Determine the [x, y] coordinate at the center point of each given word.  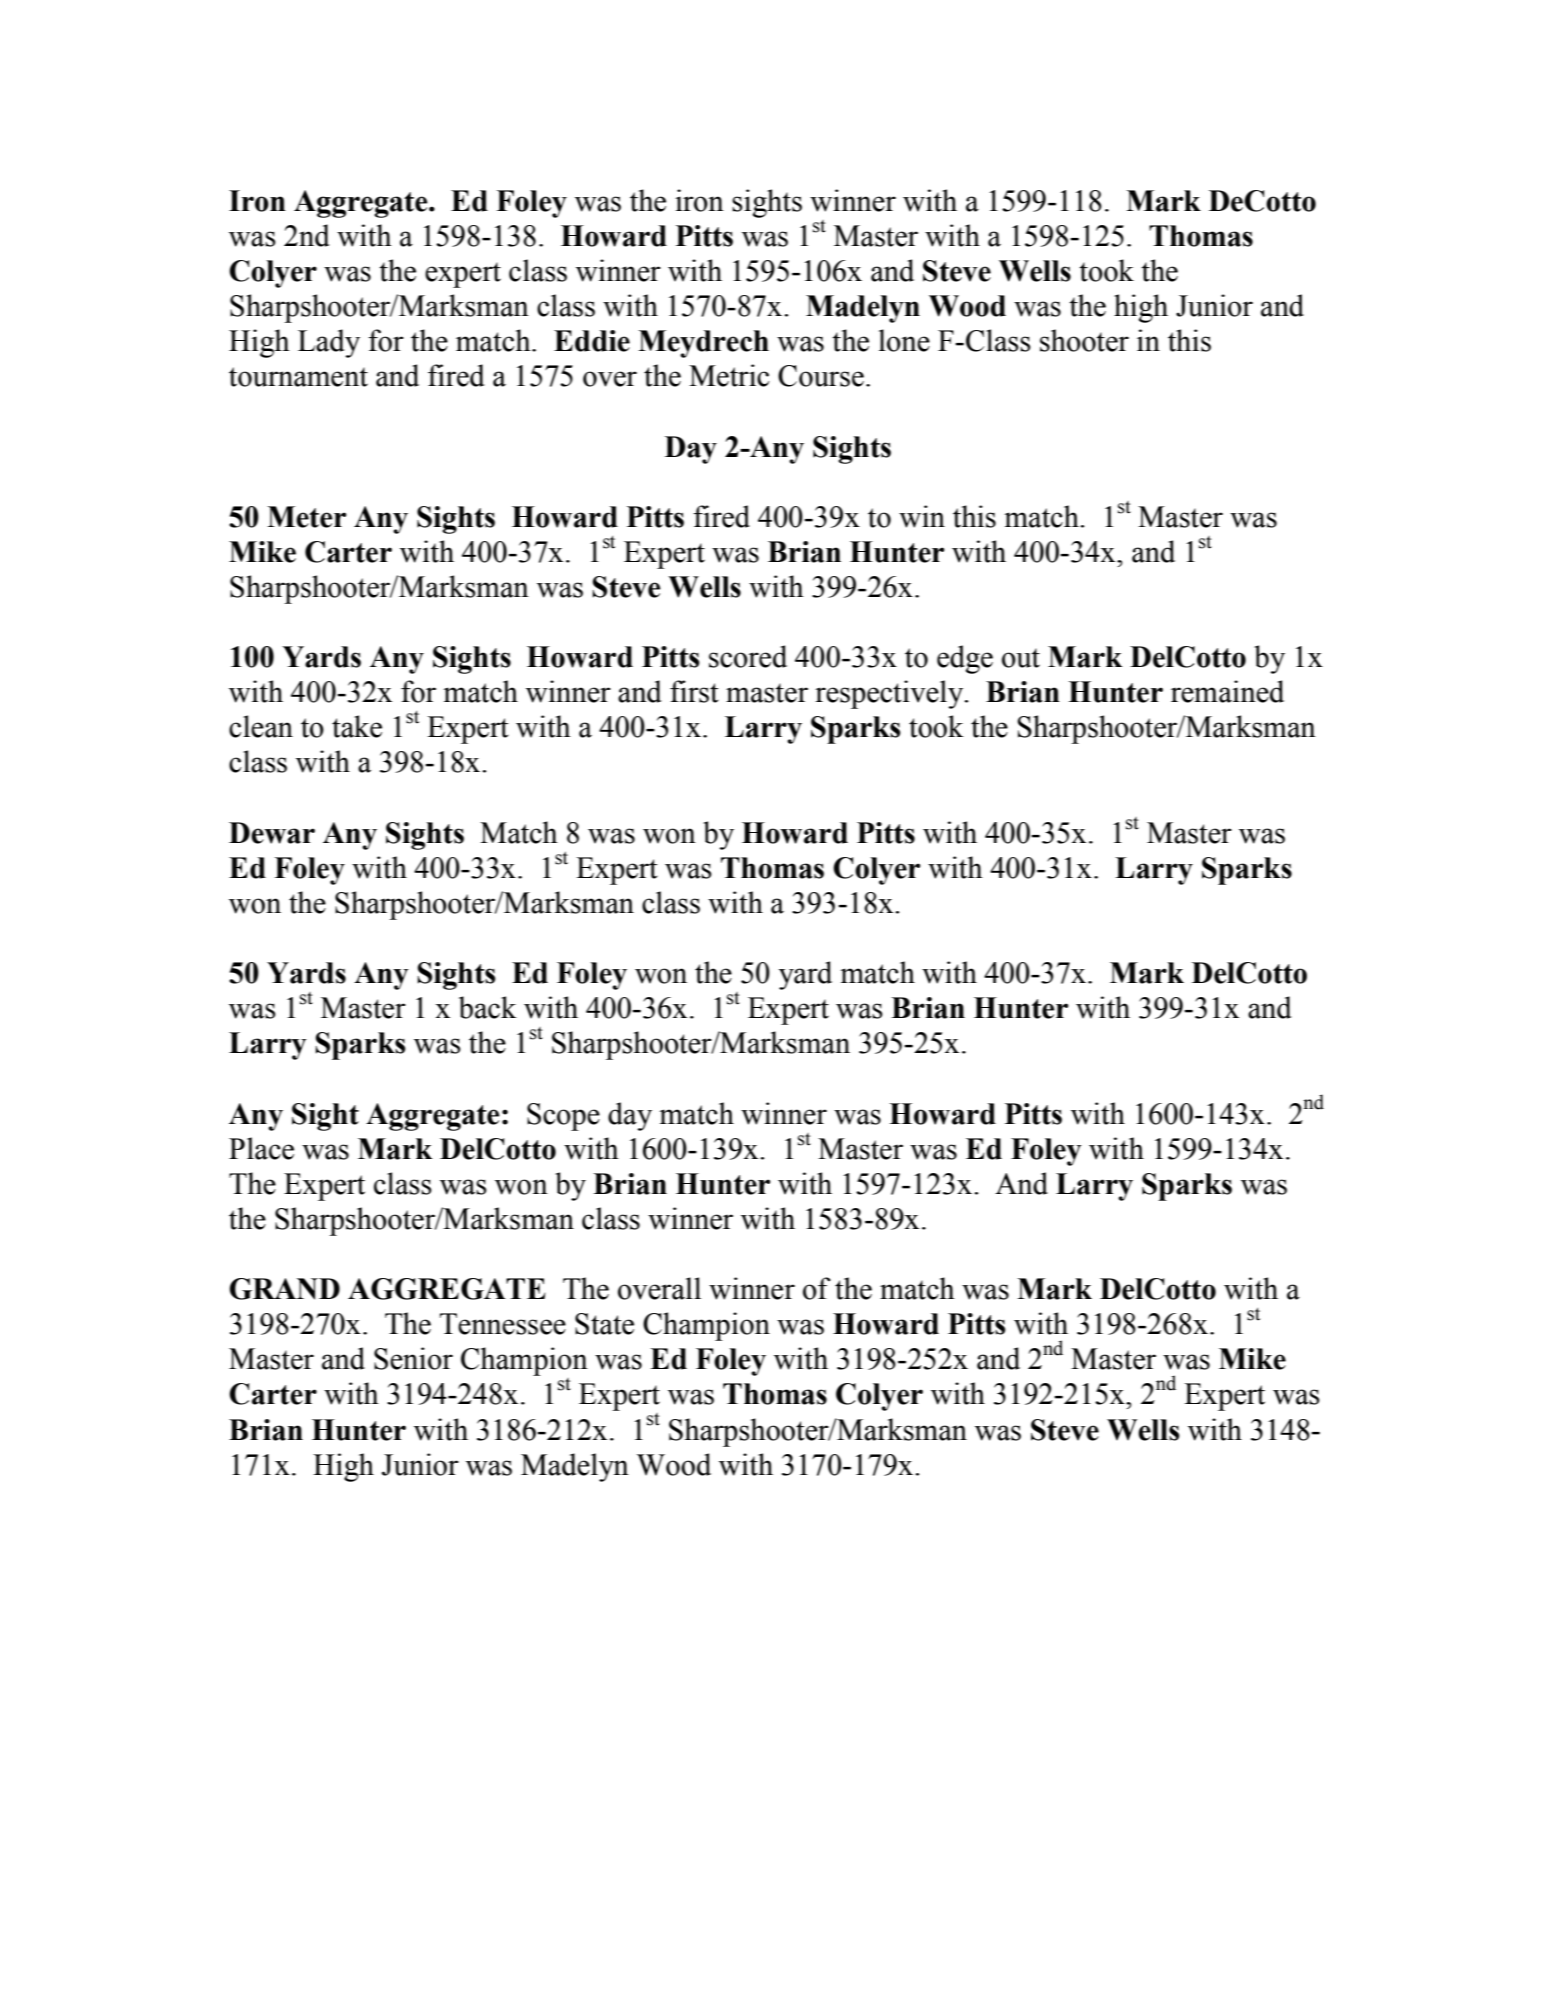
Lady [329, 343]
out [1021, 658]
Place [261, 1148]
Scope [563, 1117]
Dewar [272, 833]
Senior [413, 1358]
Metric [729, 375]
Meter [306, 517]
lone [904, 340]
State [604, 1324]
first [694, 691]
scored [748, 656]
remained [1227, 691]
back [488, 1007]
